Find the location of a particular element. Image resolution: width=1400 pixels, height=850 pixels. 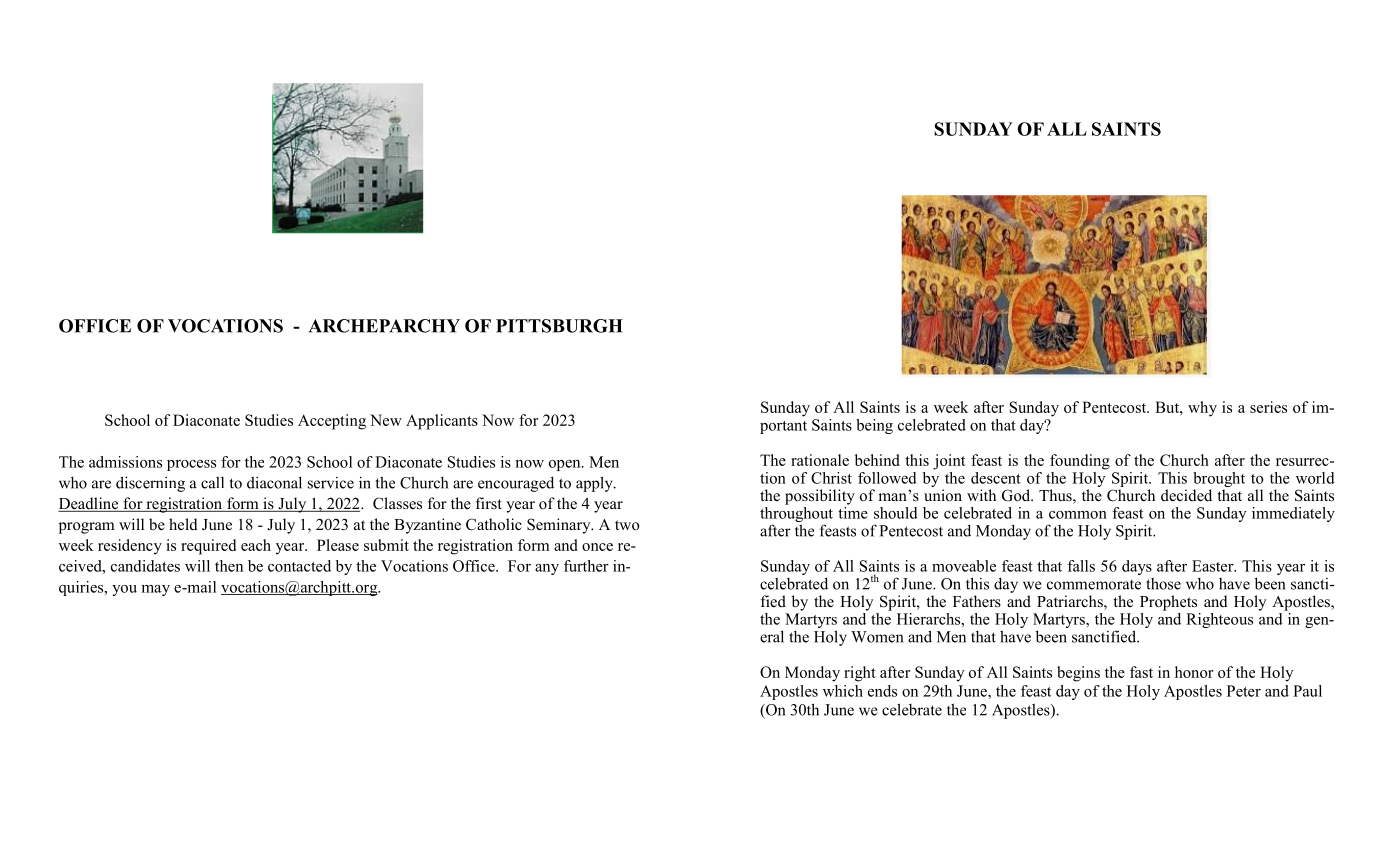

decided is located at coordinates (1186, 495).
